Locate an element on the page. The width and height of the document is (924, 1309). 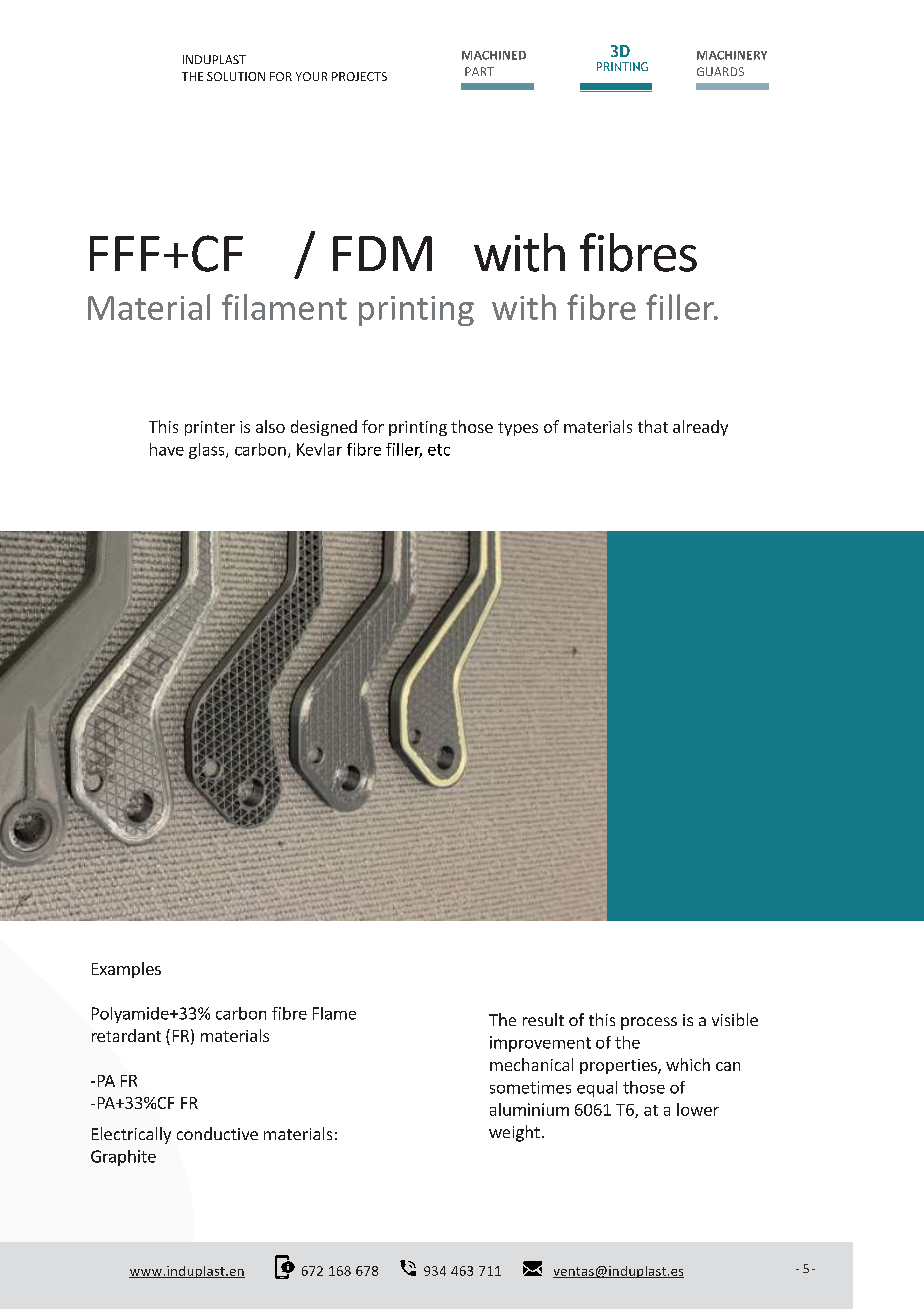
conductive is located at coordinates (217, 1133).
